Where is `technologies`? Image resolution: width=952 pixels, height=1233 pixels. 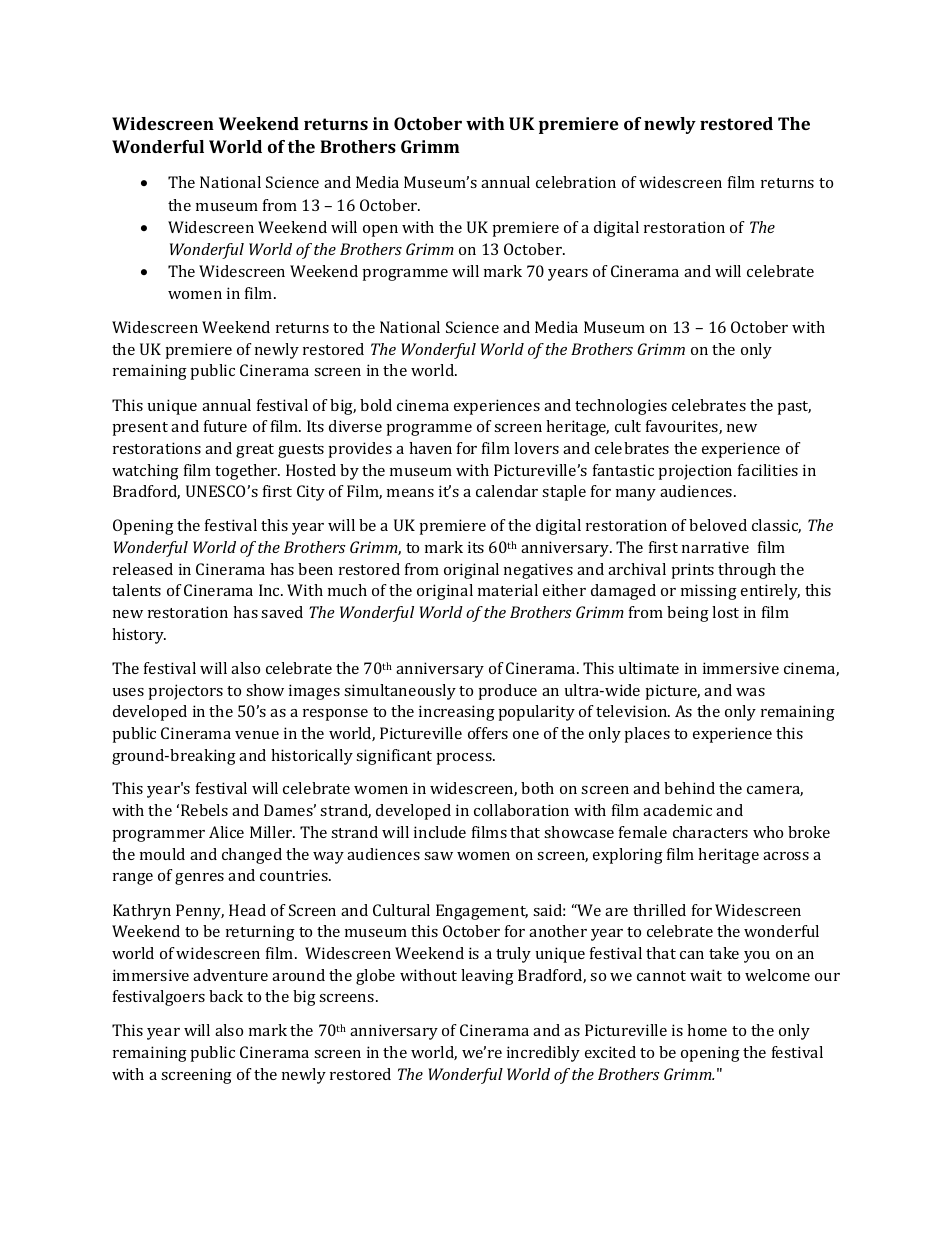
technologies is located at coordinates (621, 407).
